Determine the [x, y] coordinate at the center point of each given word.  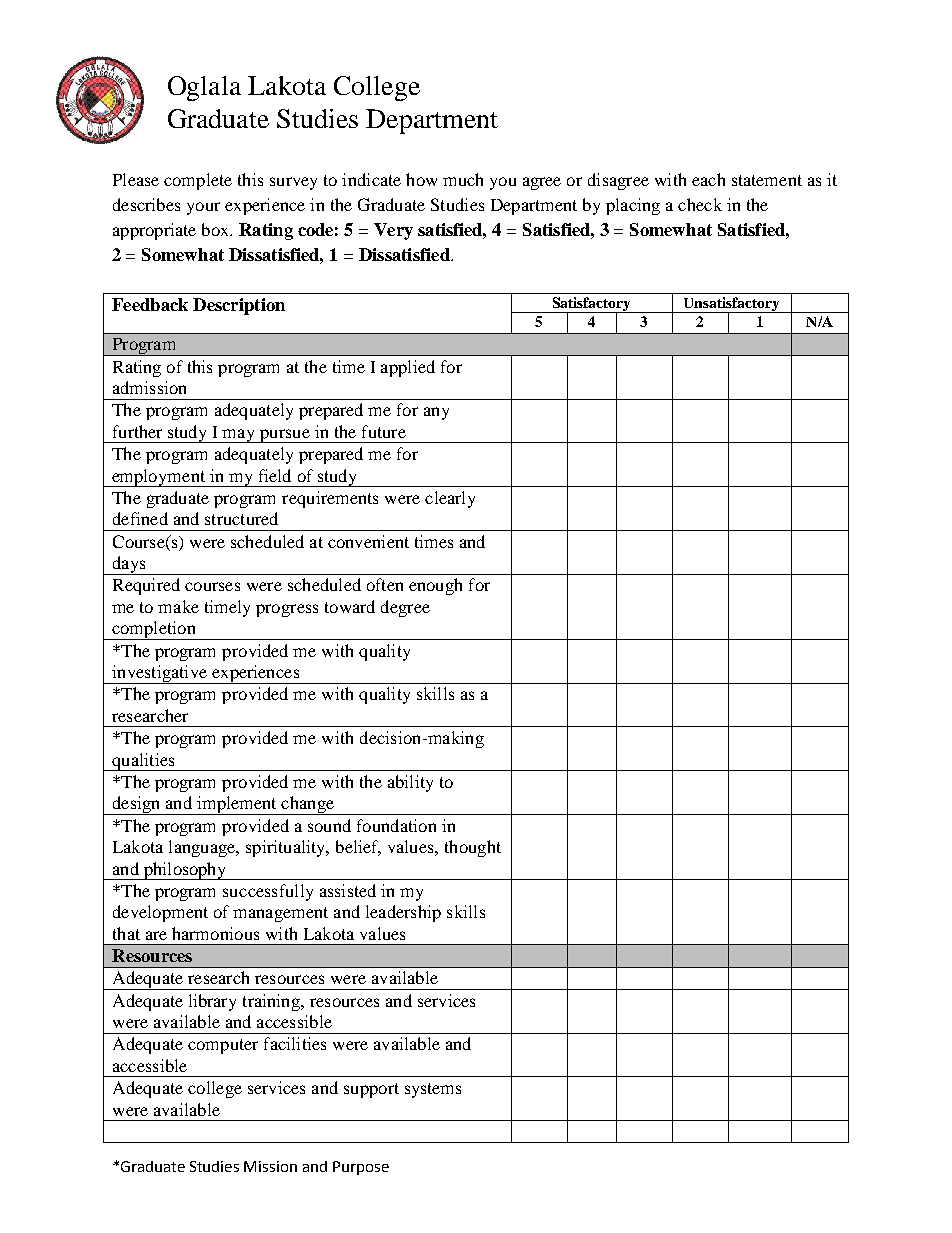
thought [473, 848]
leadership [403, 913]
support [371, 1090]
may [239, 436]
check [700, 204]
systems [433, 1090]
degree [405, 608]
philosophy [185, 871]
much [463, 179]
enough [435, 586]
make [178, 606]
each [708, 179]
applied [408, 368]
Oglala [204, 88]
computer [223, 1046]
